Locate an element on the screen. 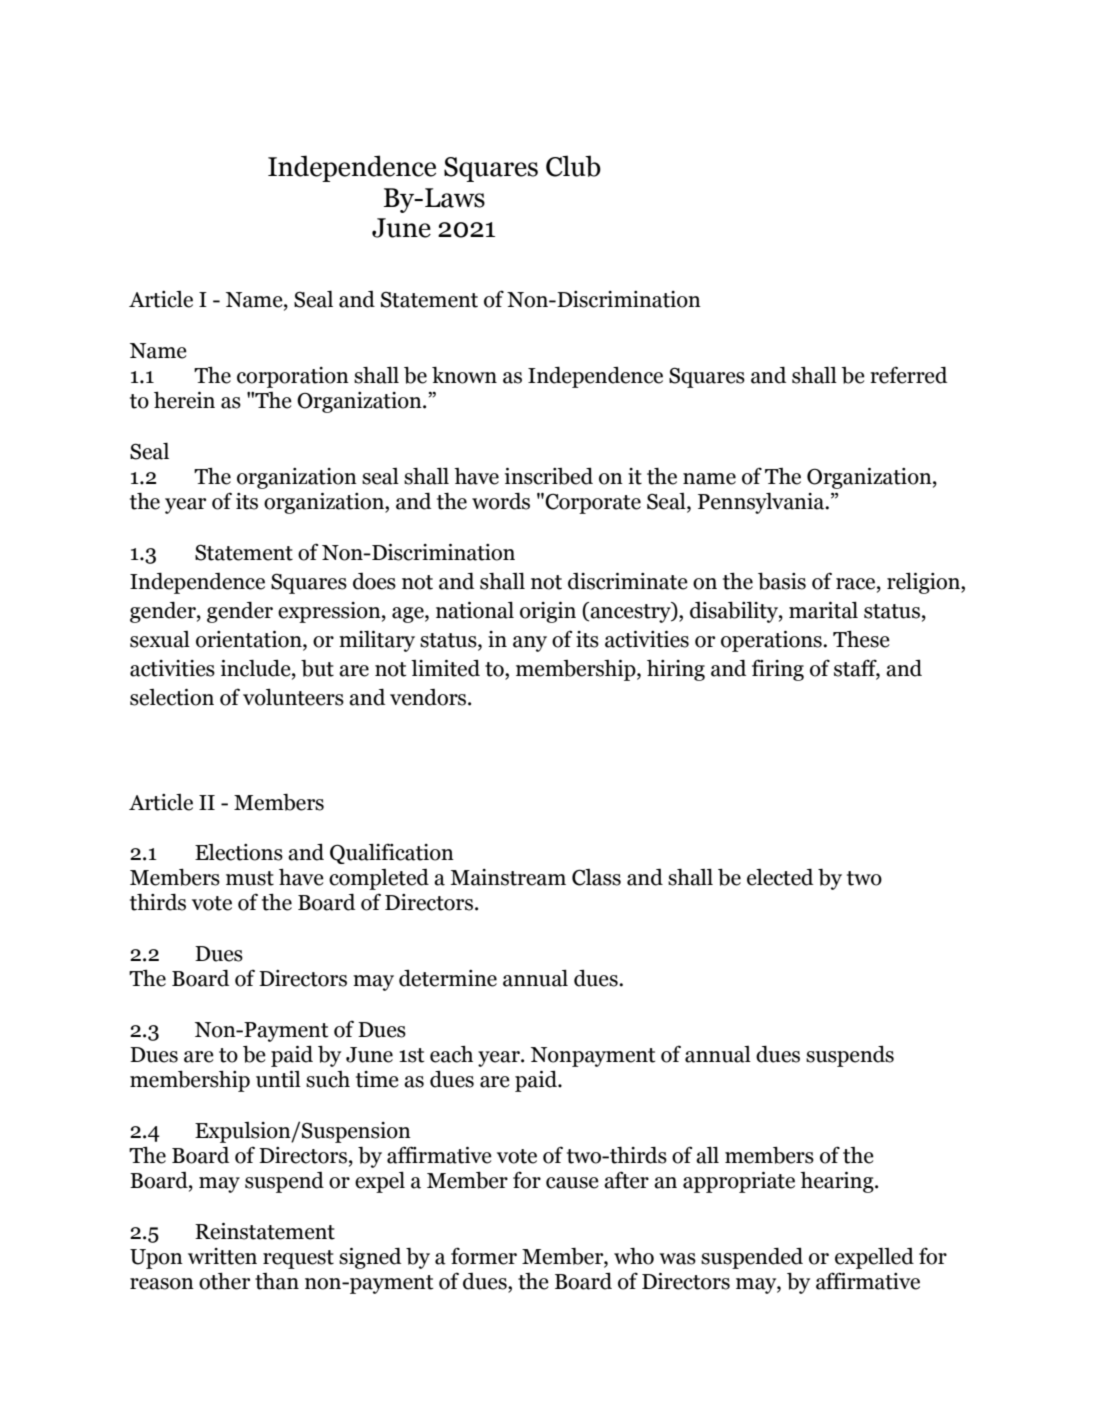 This screenshot has height=1428, width=1104. corporation is located at coordinates (293, 377).
